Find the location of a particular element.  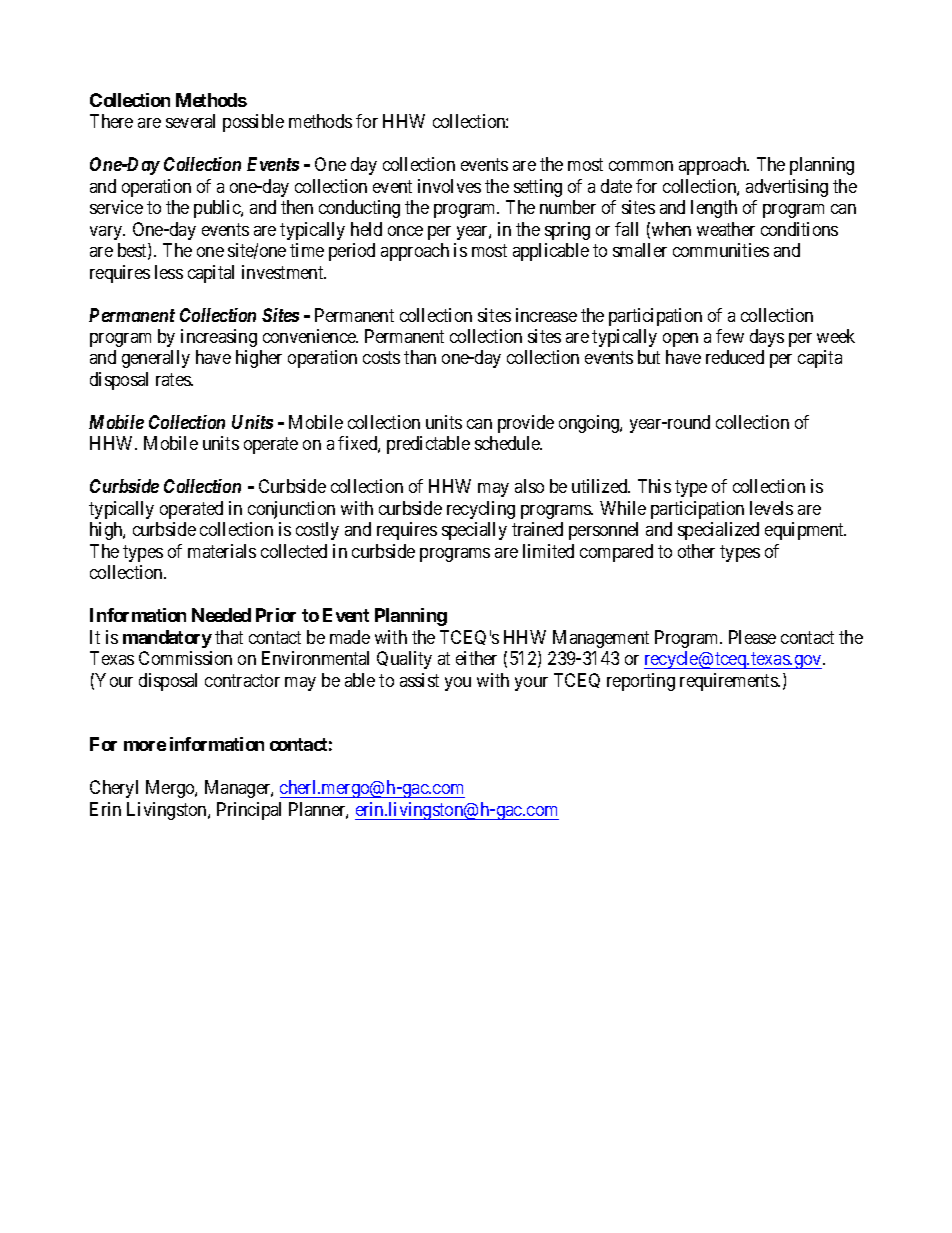

several is located at coordinates (190, 121).
